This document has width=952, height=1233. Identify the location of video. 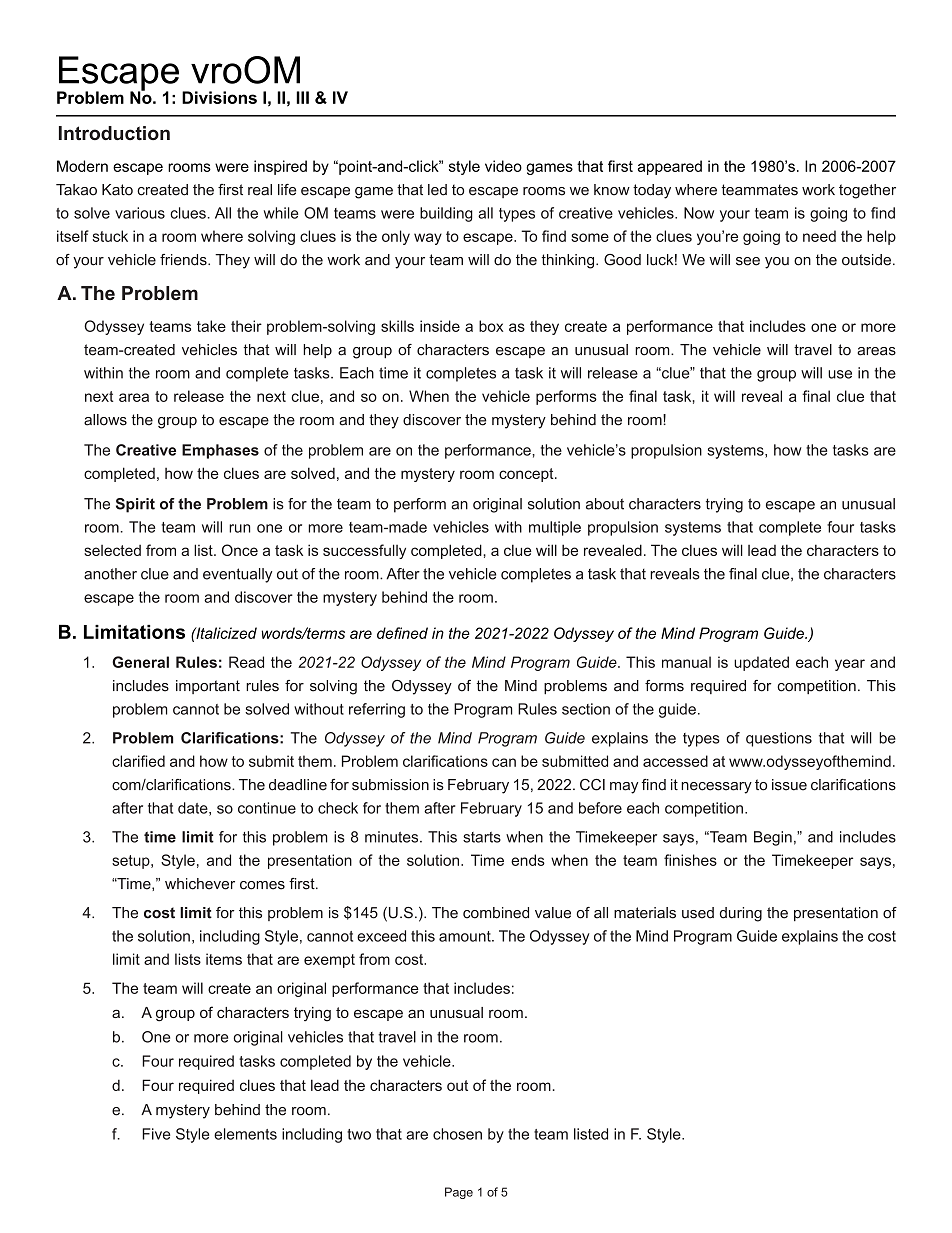
(503, 166).
